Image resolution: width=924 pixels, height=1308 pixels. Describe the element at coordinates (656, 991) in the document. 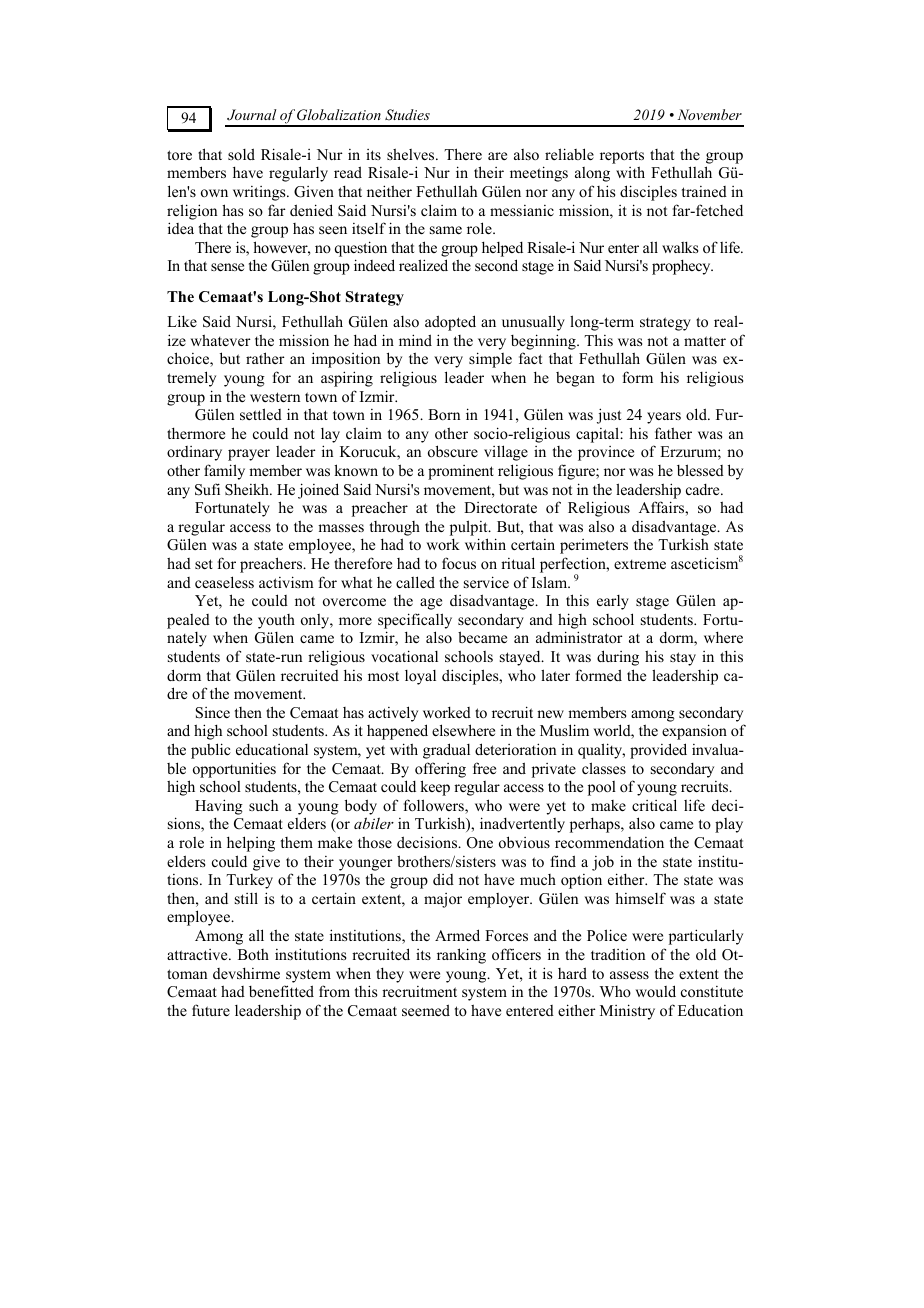

I see `would` at that location.
